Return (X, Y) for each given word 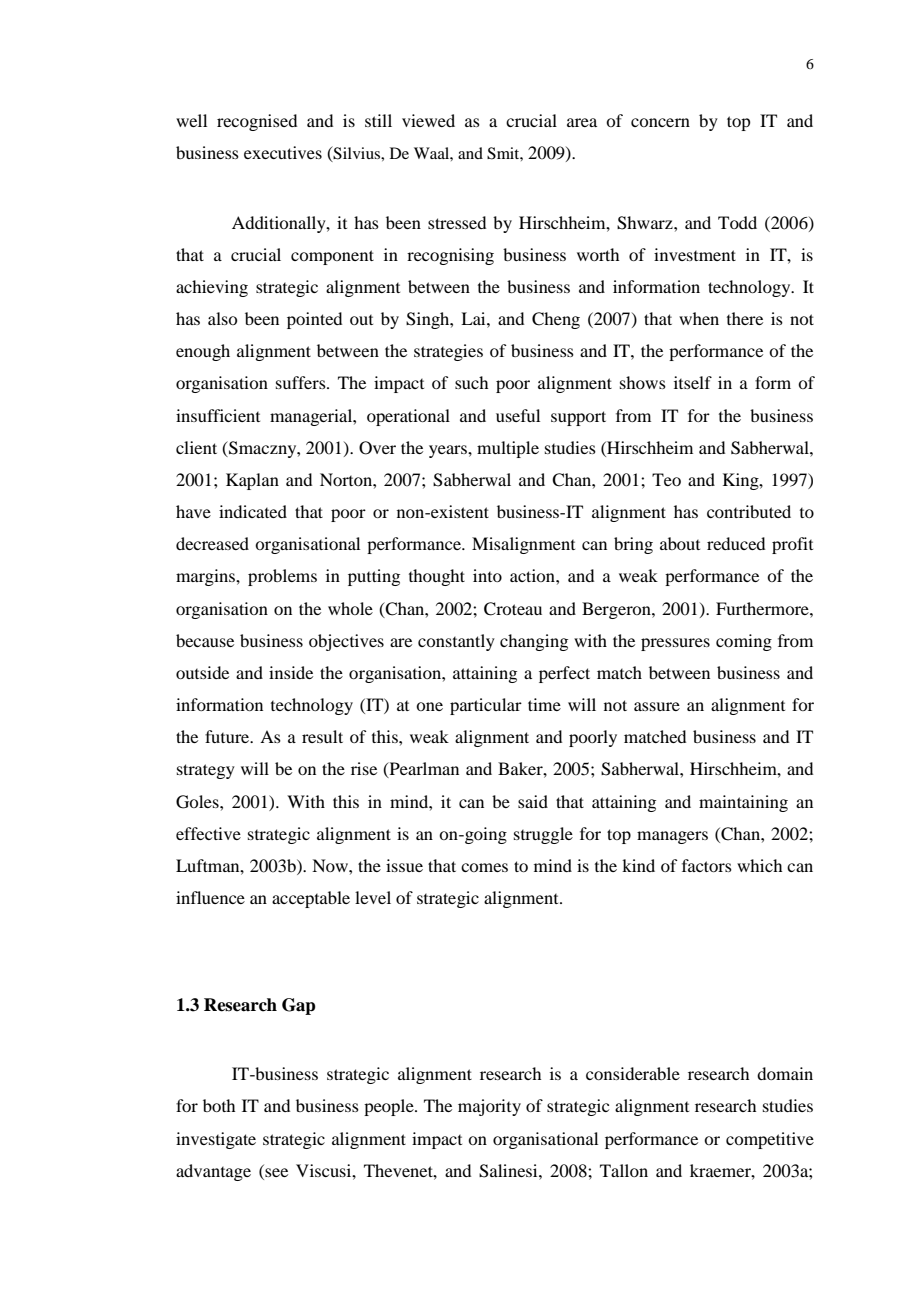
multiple (508, 449)
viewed (428, 120)
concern (660, 122)
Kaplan (252, 481)
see (276, 1172)
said (533, 801)
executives (283, 152)
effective (208, 833)
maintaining (743, 803)
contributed (749, 511)
